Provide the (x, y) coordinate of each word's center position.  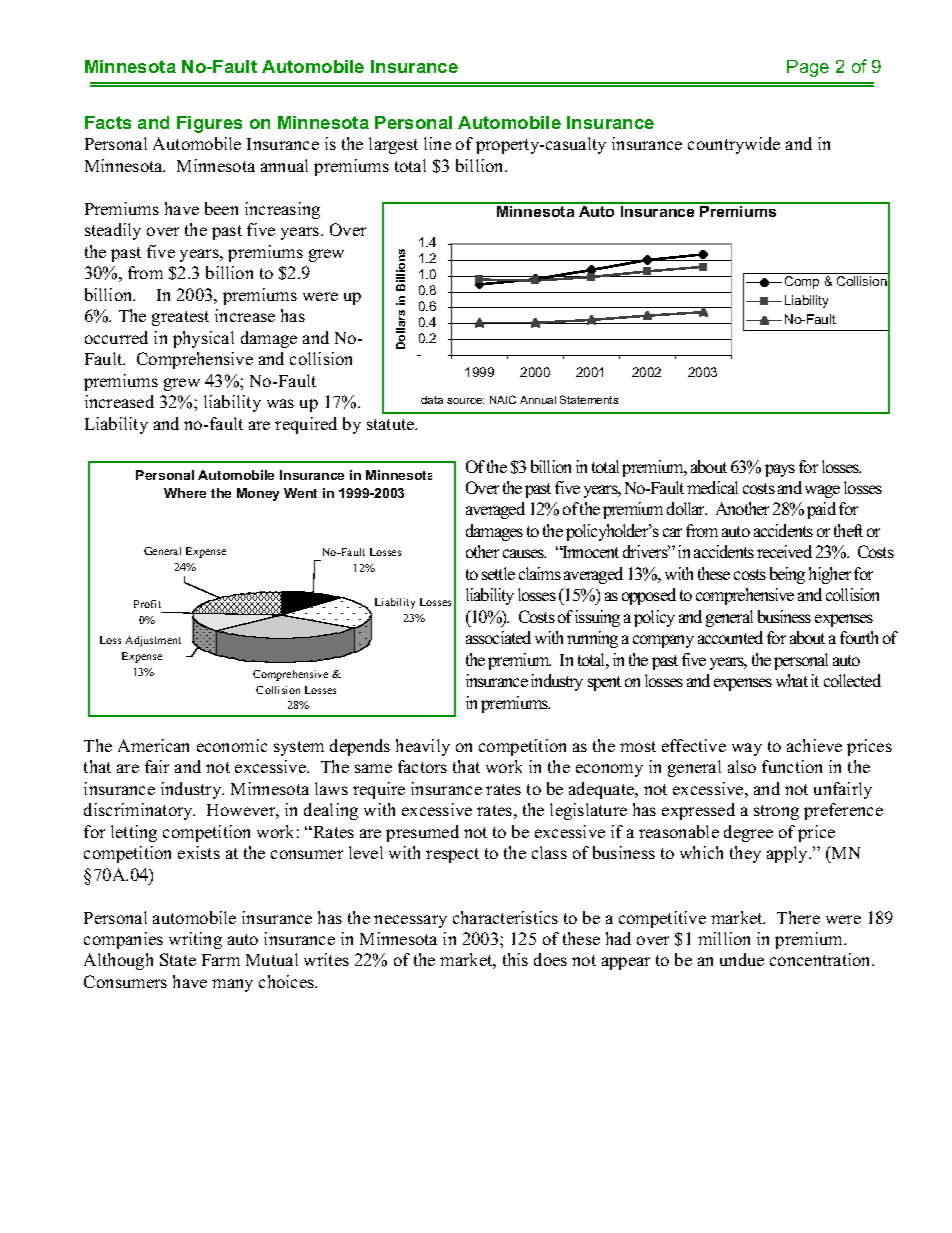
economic (232, 745)
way (747, 749)
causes (524, 553)
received (784, 551)
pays (780, 470)
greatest (180, 318)
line (437, 143)
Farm (221, 960)
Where (185, 493)
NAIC (503, 399)
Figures (209, 124)
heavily (423, 747)
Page (808, 68)
